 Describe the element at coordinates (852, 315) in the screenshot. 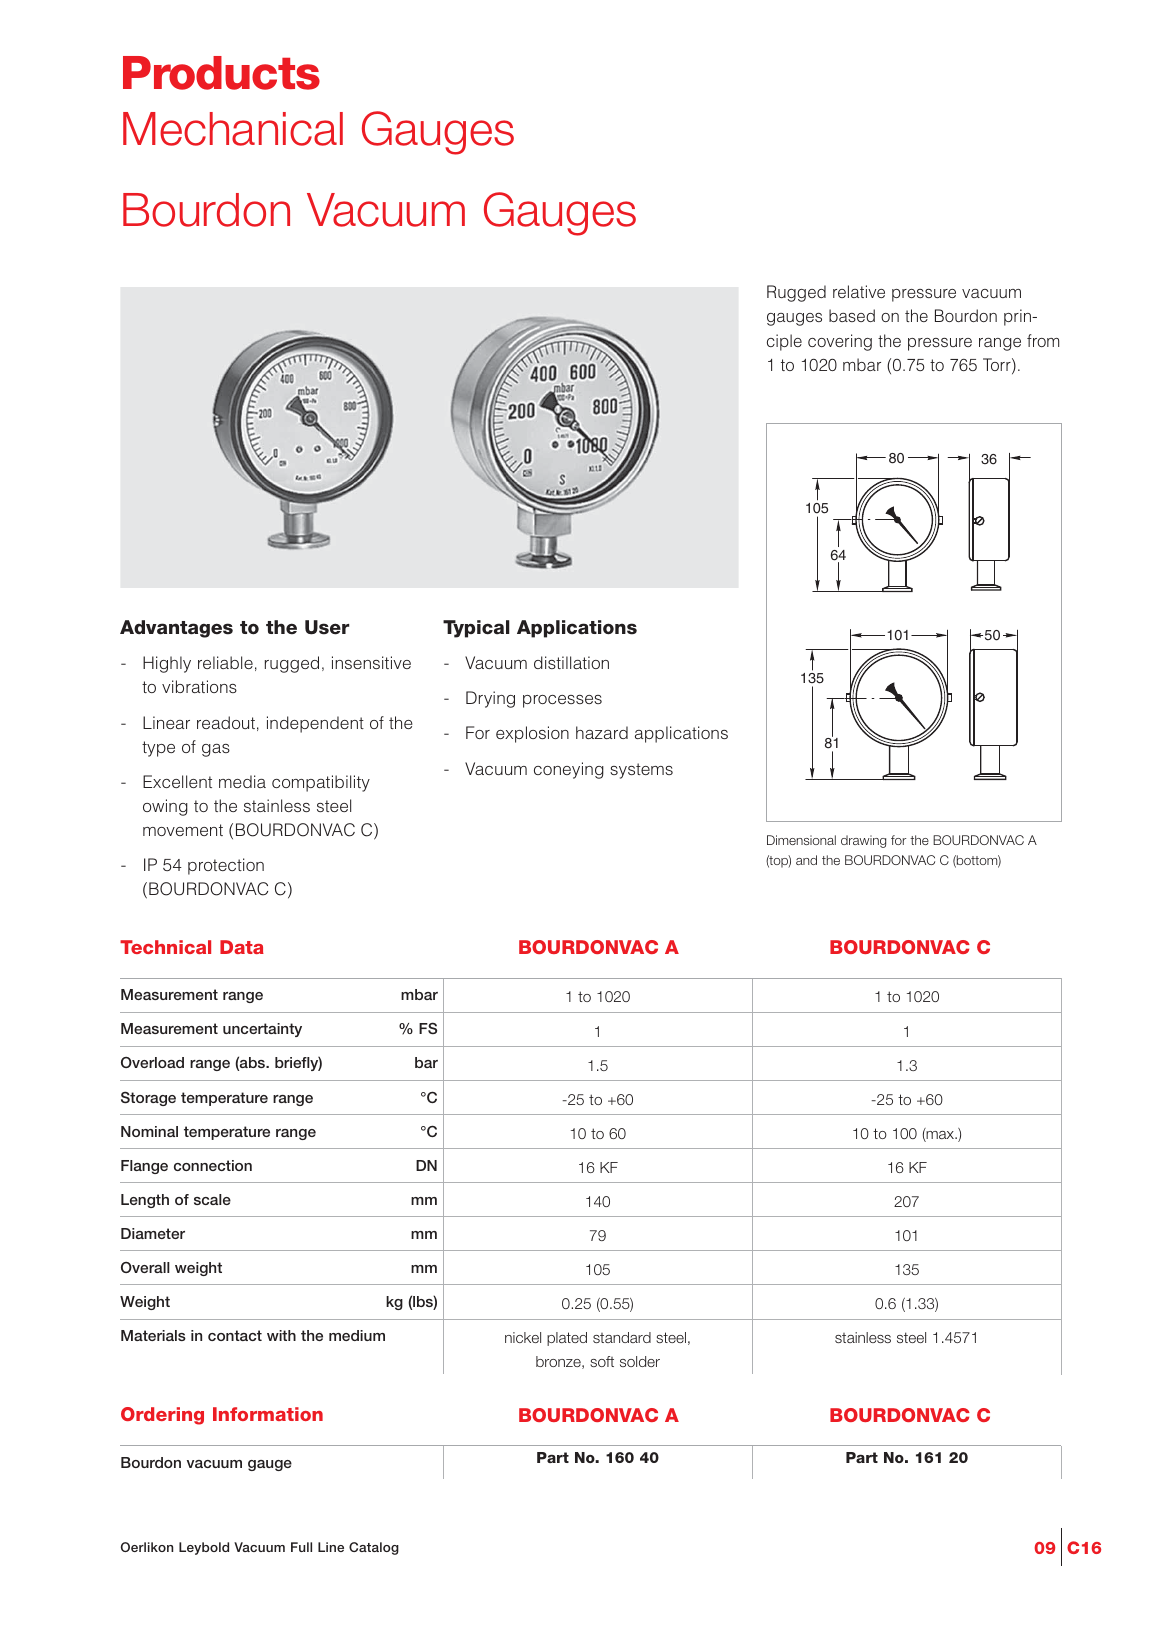

I see `based` at that location.
